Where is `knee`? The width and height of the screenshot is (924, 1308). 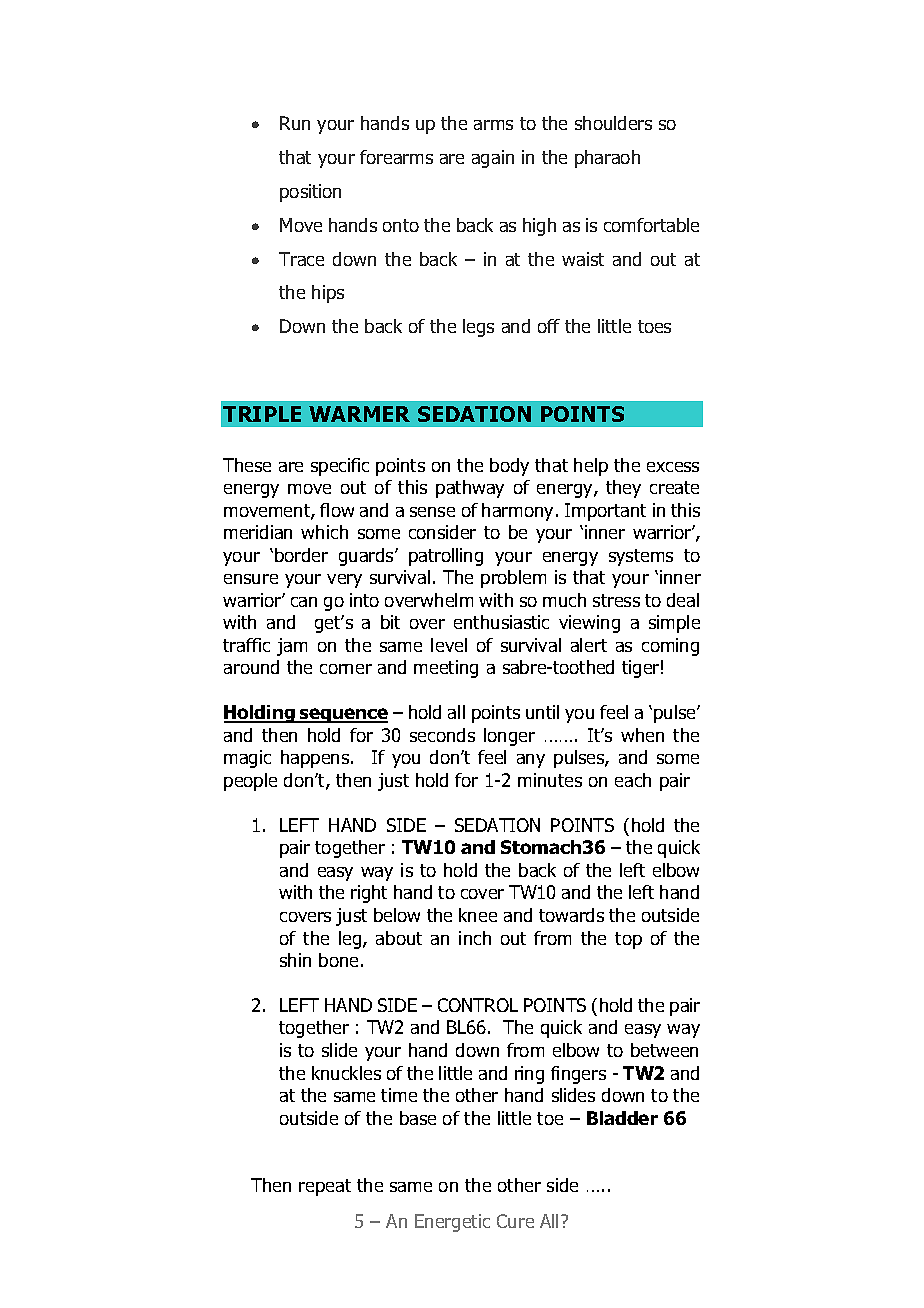
knee is located at coordinates (478, 915).
